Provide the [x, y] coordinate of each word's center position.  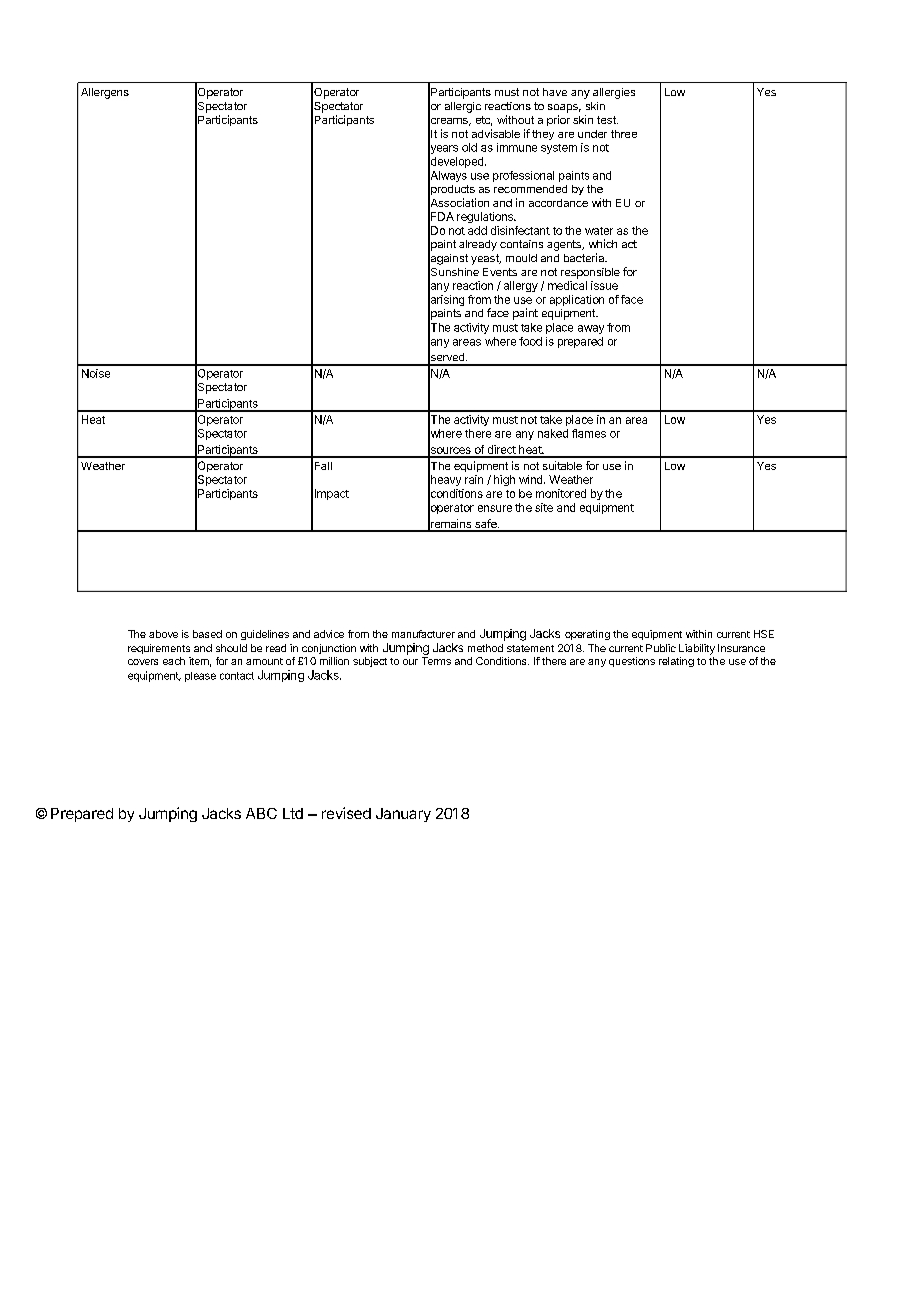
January [403, 815]
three [624, 134]
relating [676, 662]
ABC [261, 813]
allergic [463, 107]
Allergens [105, 93]
